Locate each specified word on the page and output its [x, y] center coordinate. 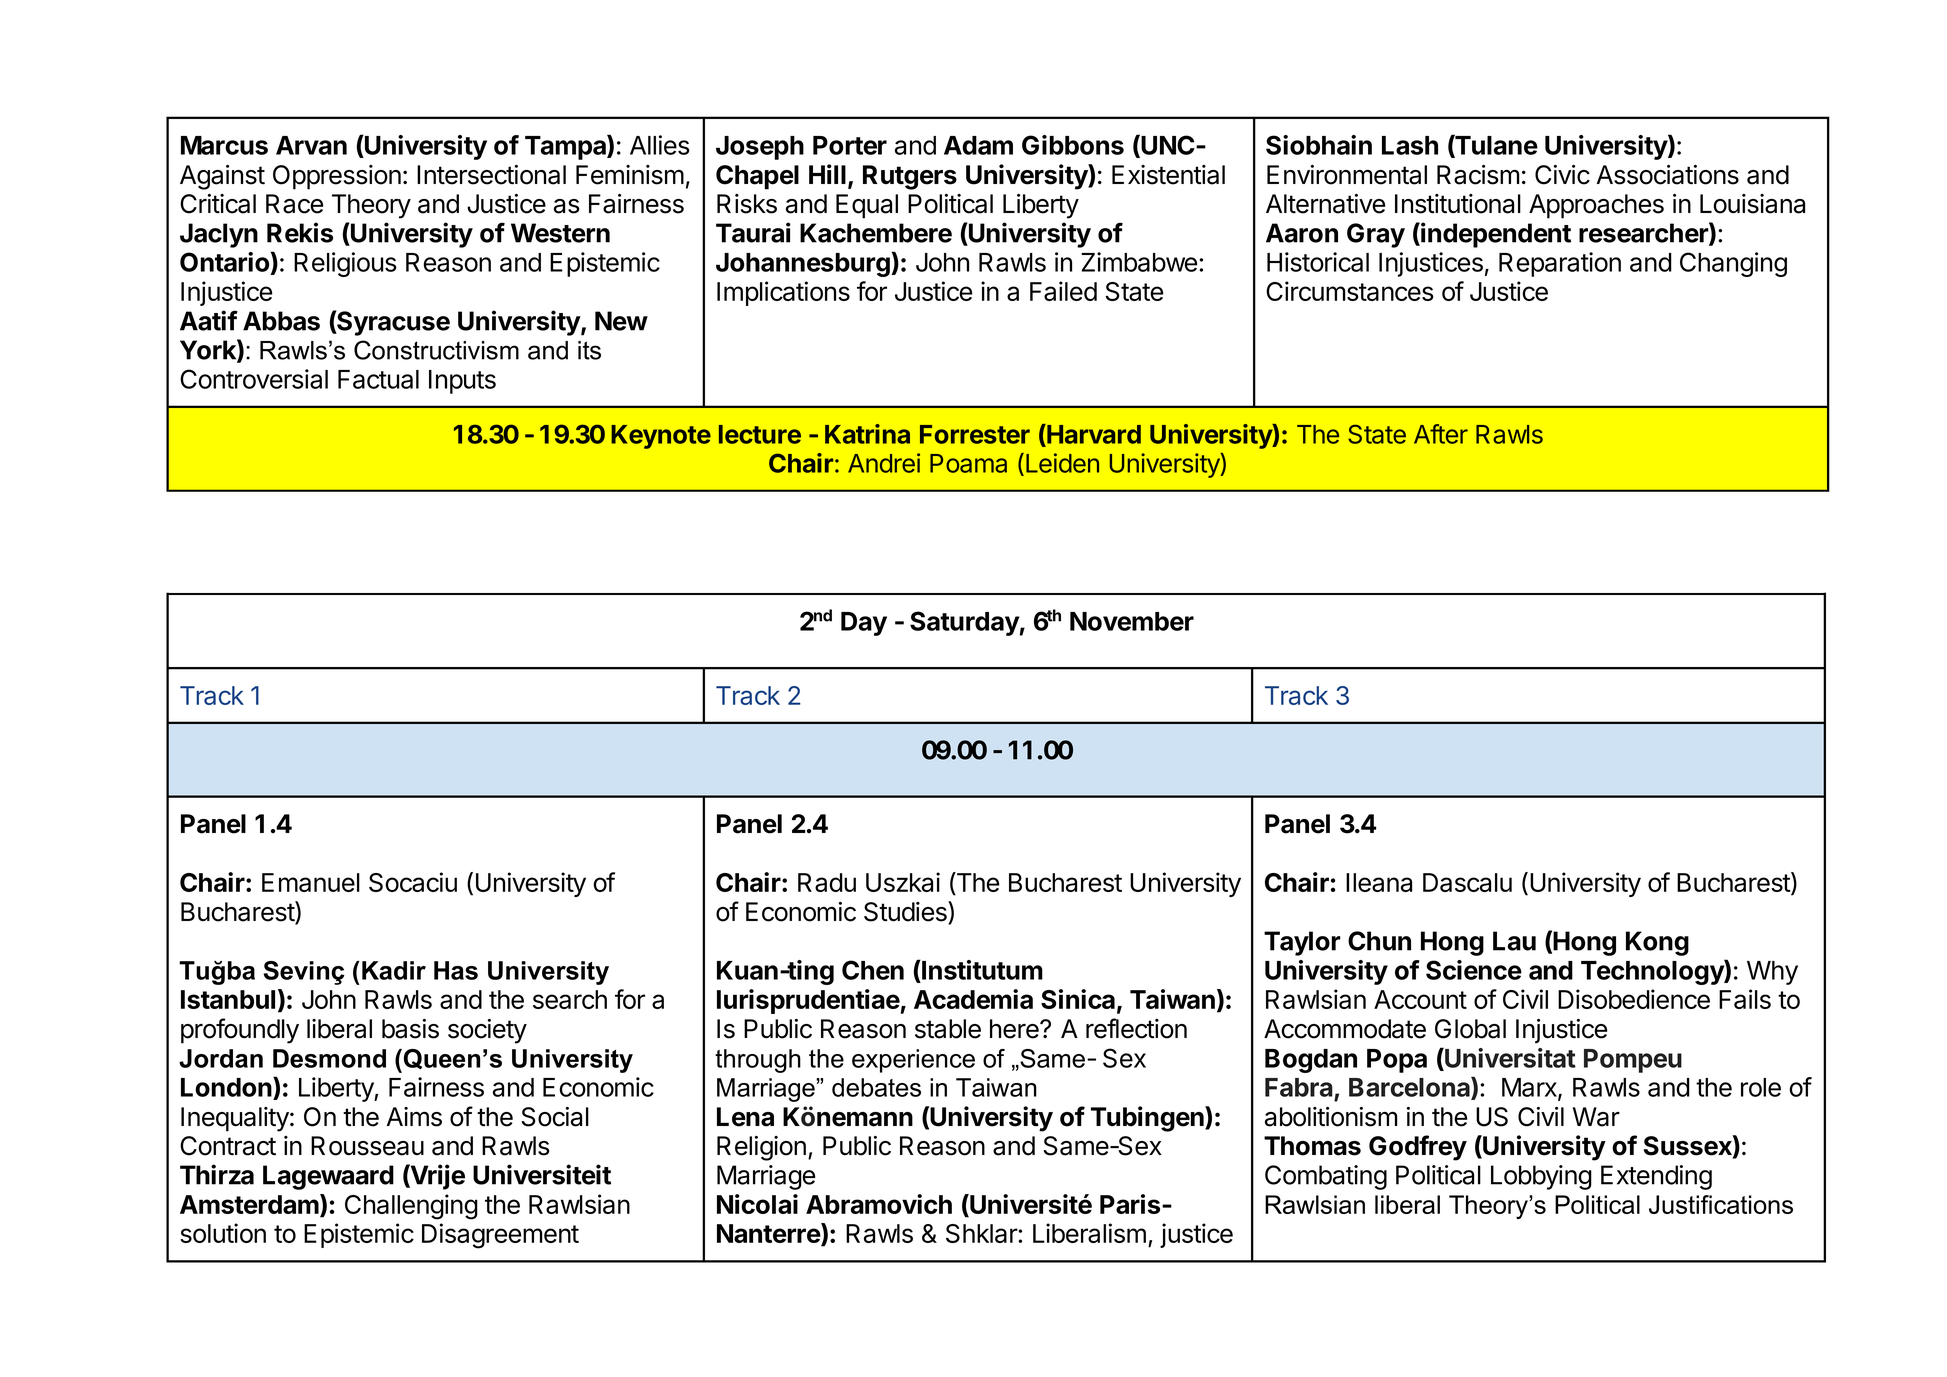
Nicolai [757, 1204]
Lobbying [1541, 1177]
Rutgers [910, 177]
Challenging [411, 1207]
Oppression [337, 177]
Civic [1562, 175]
